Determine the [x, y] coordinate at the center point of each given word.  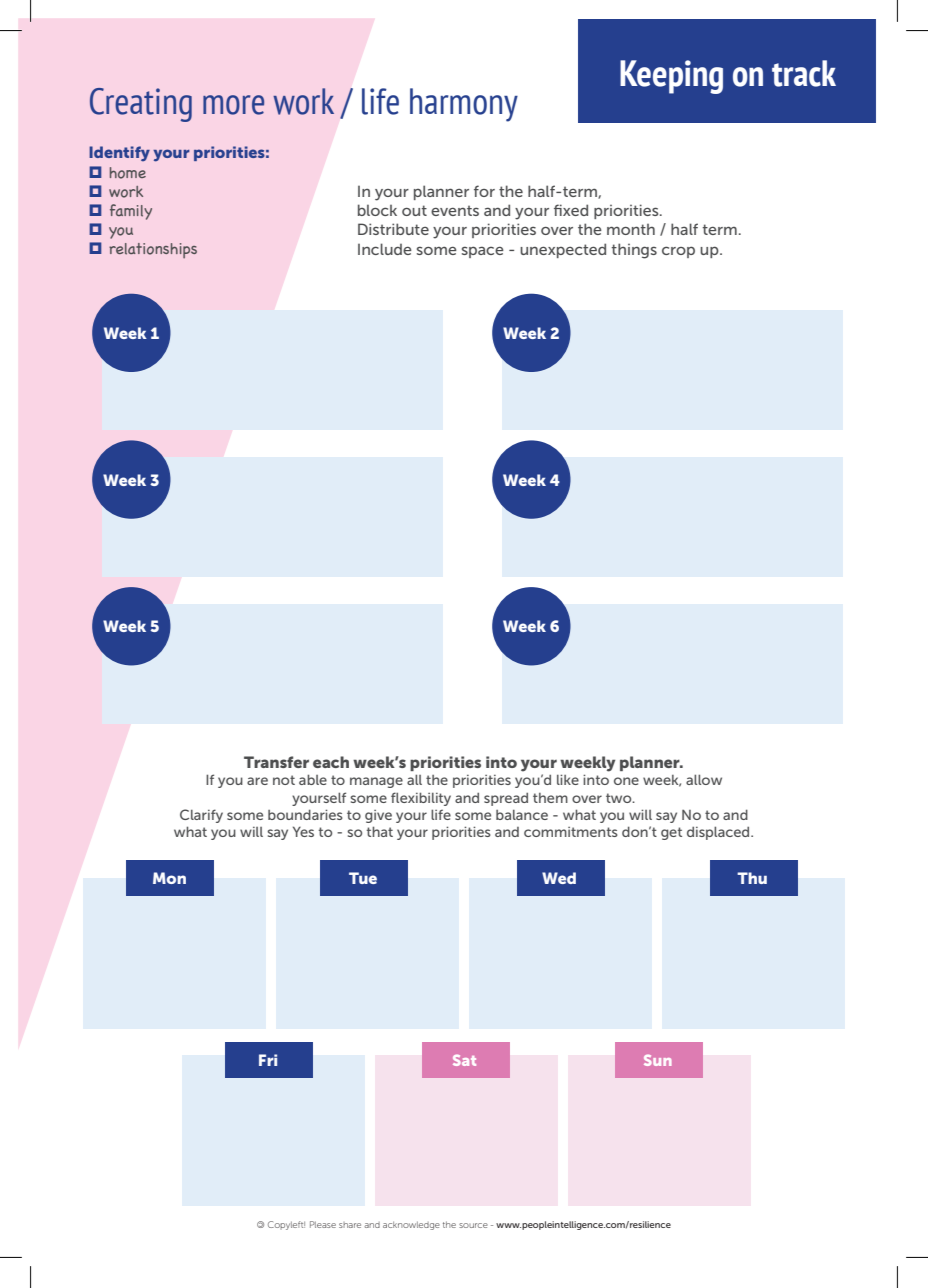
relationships [153, 250]
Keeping [671, 77]
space [483, 252]
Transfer [276, 762]
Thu [752, 878]
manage [376, 782]
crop [678, 252]
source [473, 1225]
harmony [464, 105]
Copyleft [286, 1225]
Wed [559, 878]
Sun [658, 1060]
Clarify [201, 816]
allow [704, 779]
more [233, 105]
